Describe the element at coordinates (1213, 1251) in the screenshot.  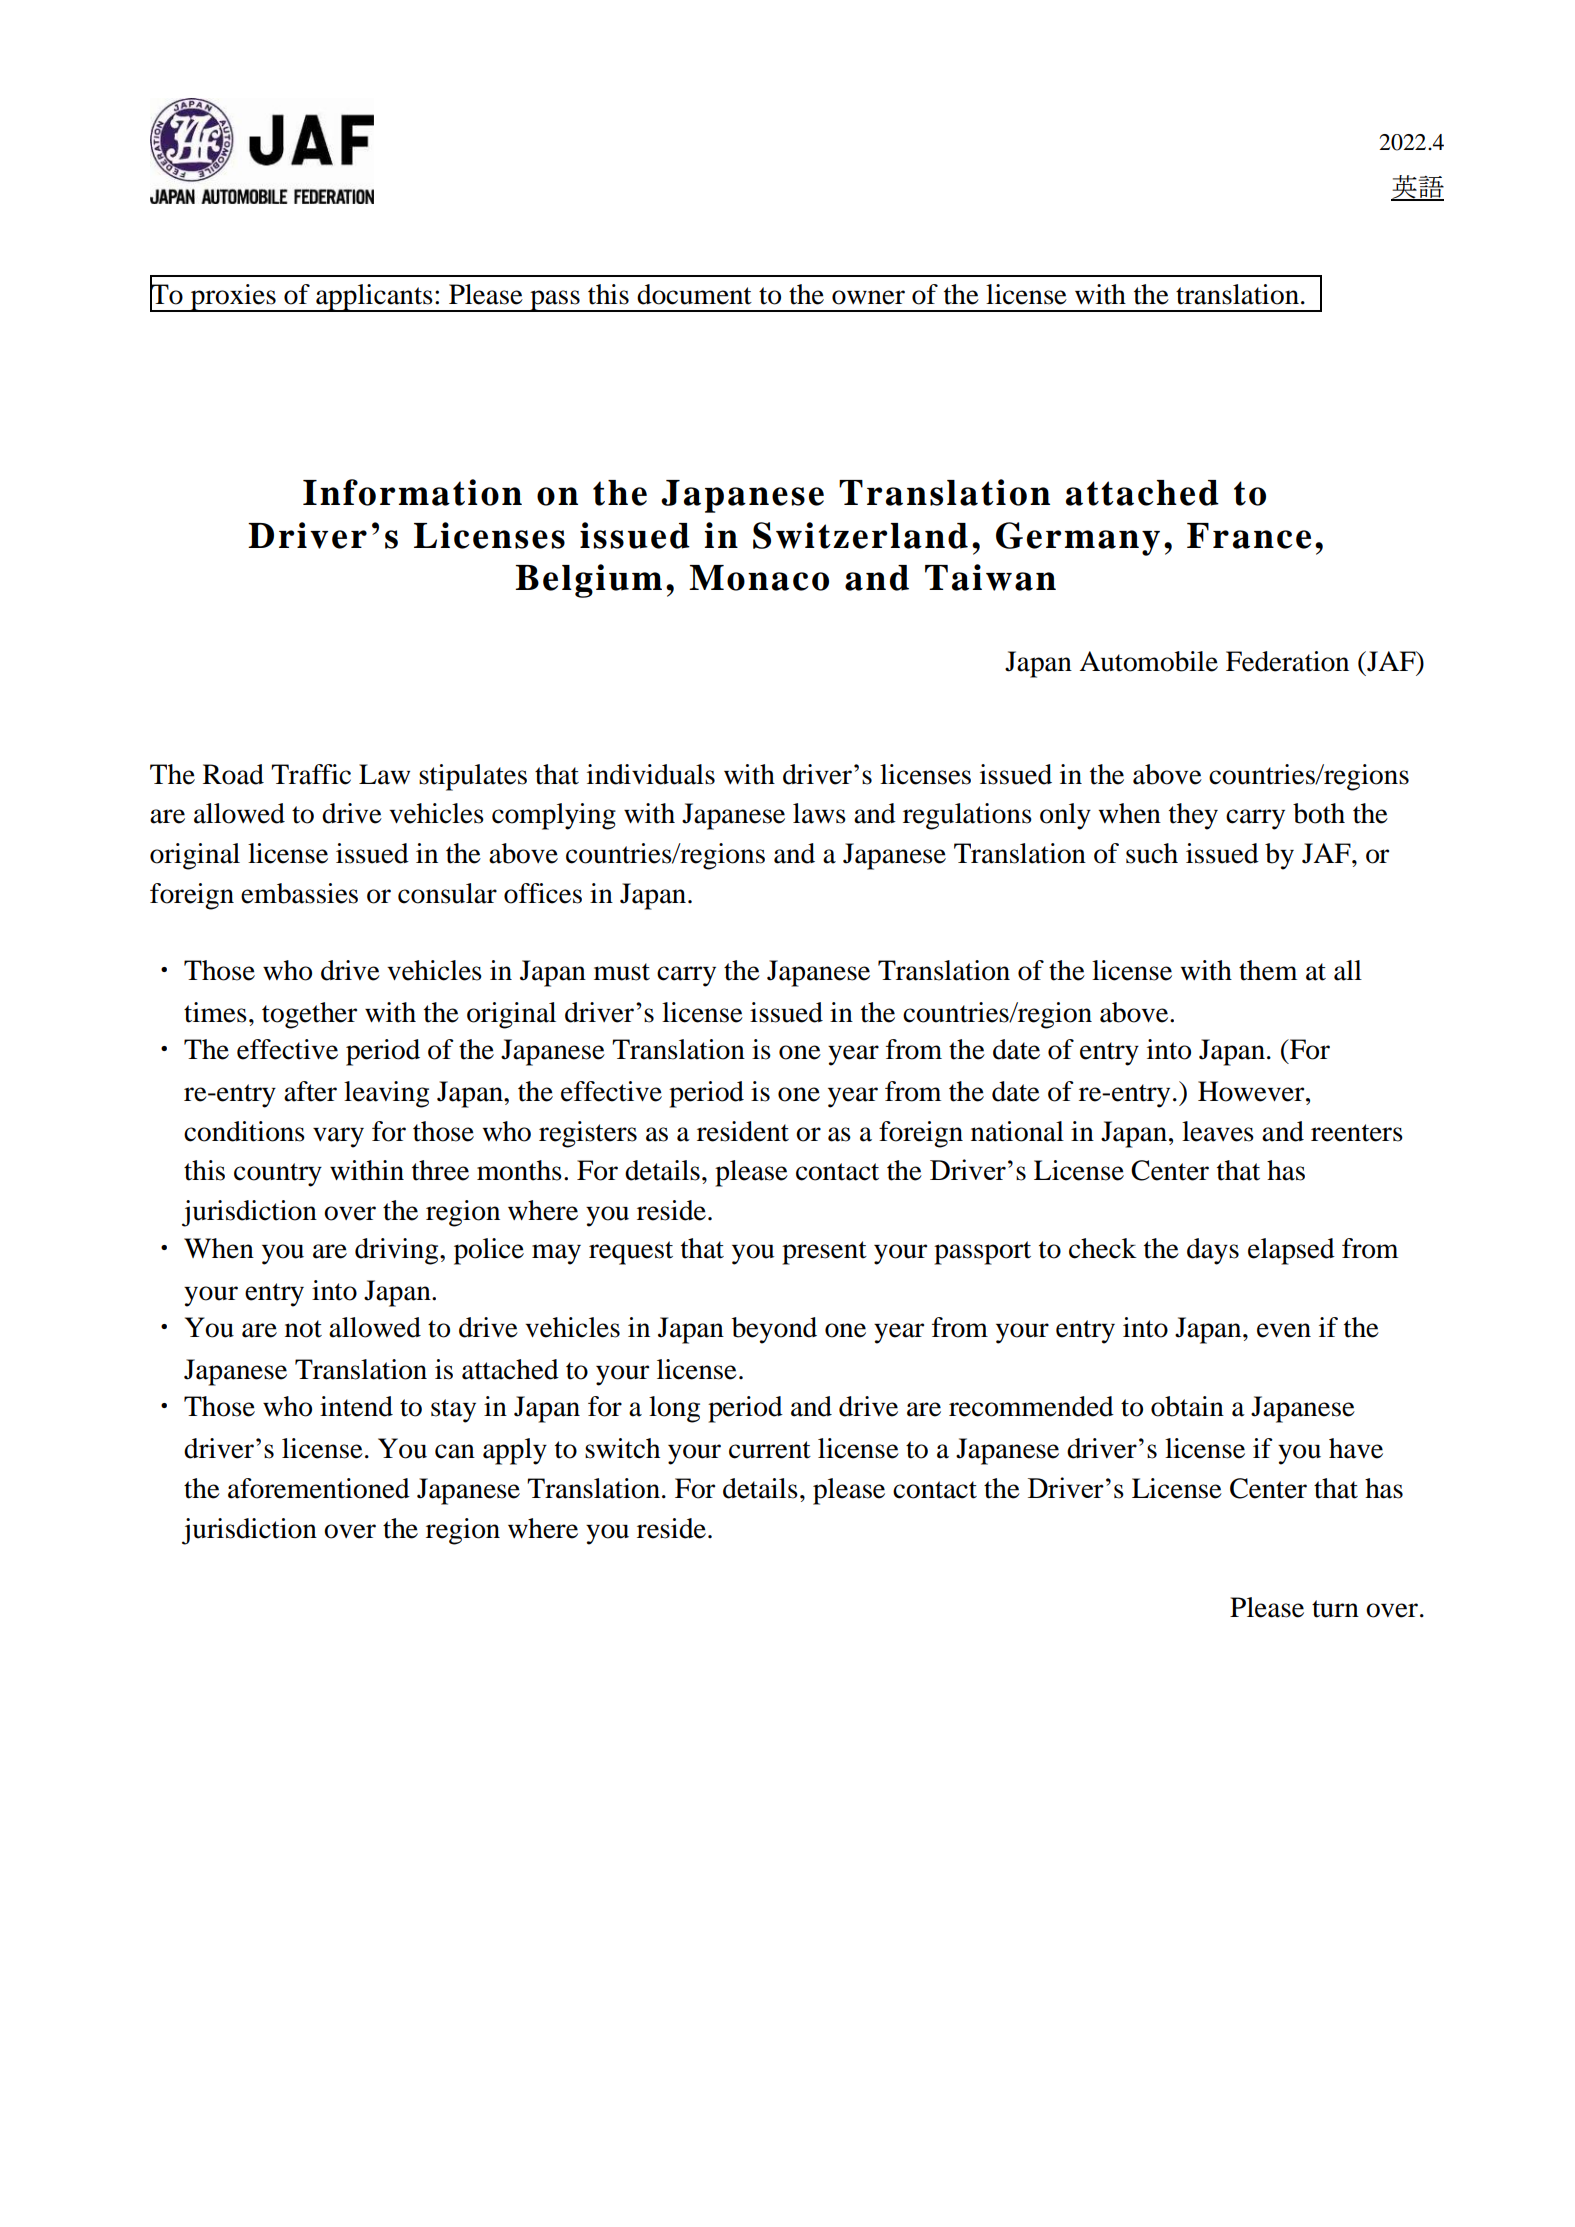
I see `days` at that location.
